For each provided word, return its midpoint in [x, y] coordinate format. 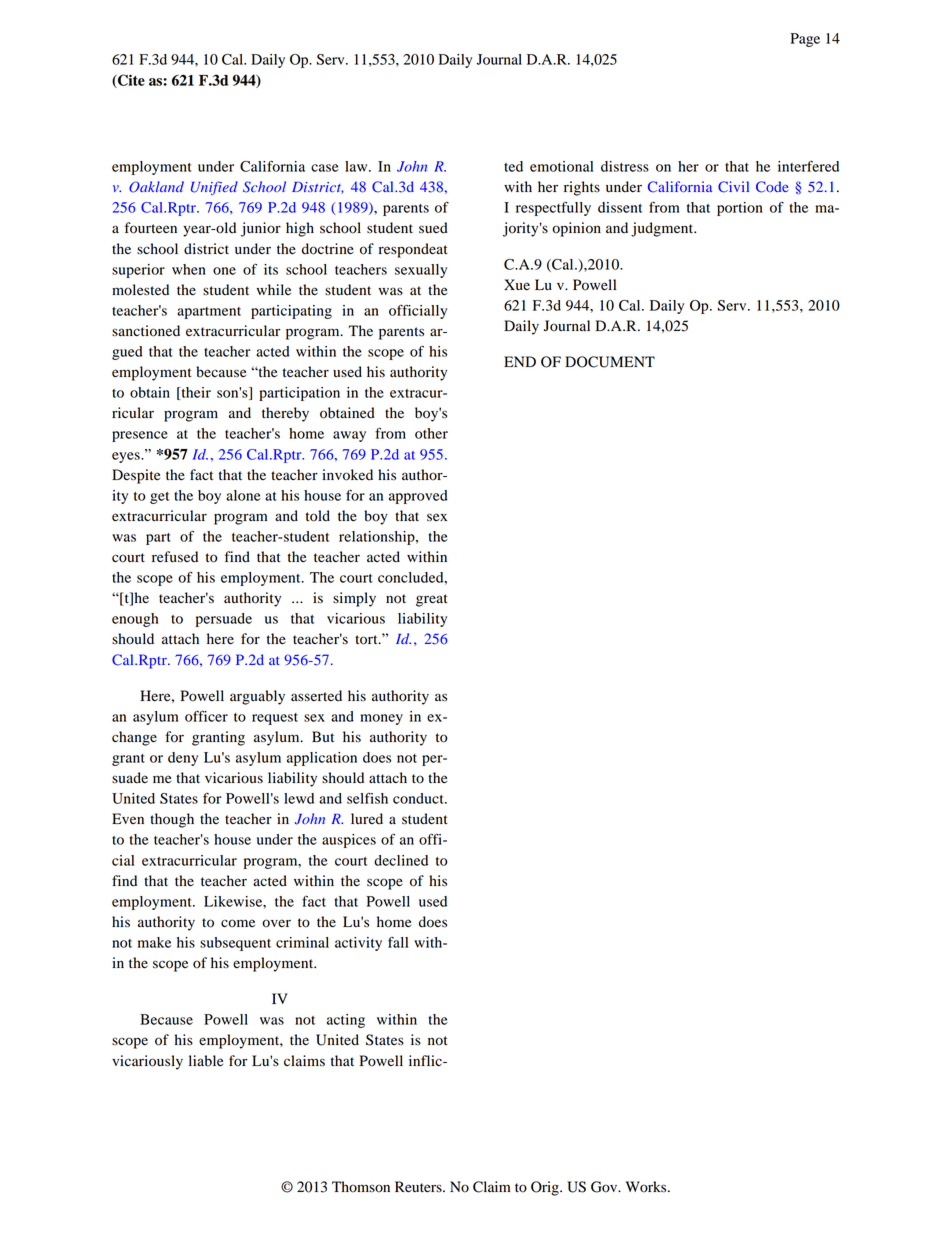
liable [206, 1061]
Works [647, 1187]
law [357, 166]
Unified [214, 188]
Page [805, 40]
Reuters [419, 1187]
